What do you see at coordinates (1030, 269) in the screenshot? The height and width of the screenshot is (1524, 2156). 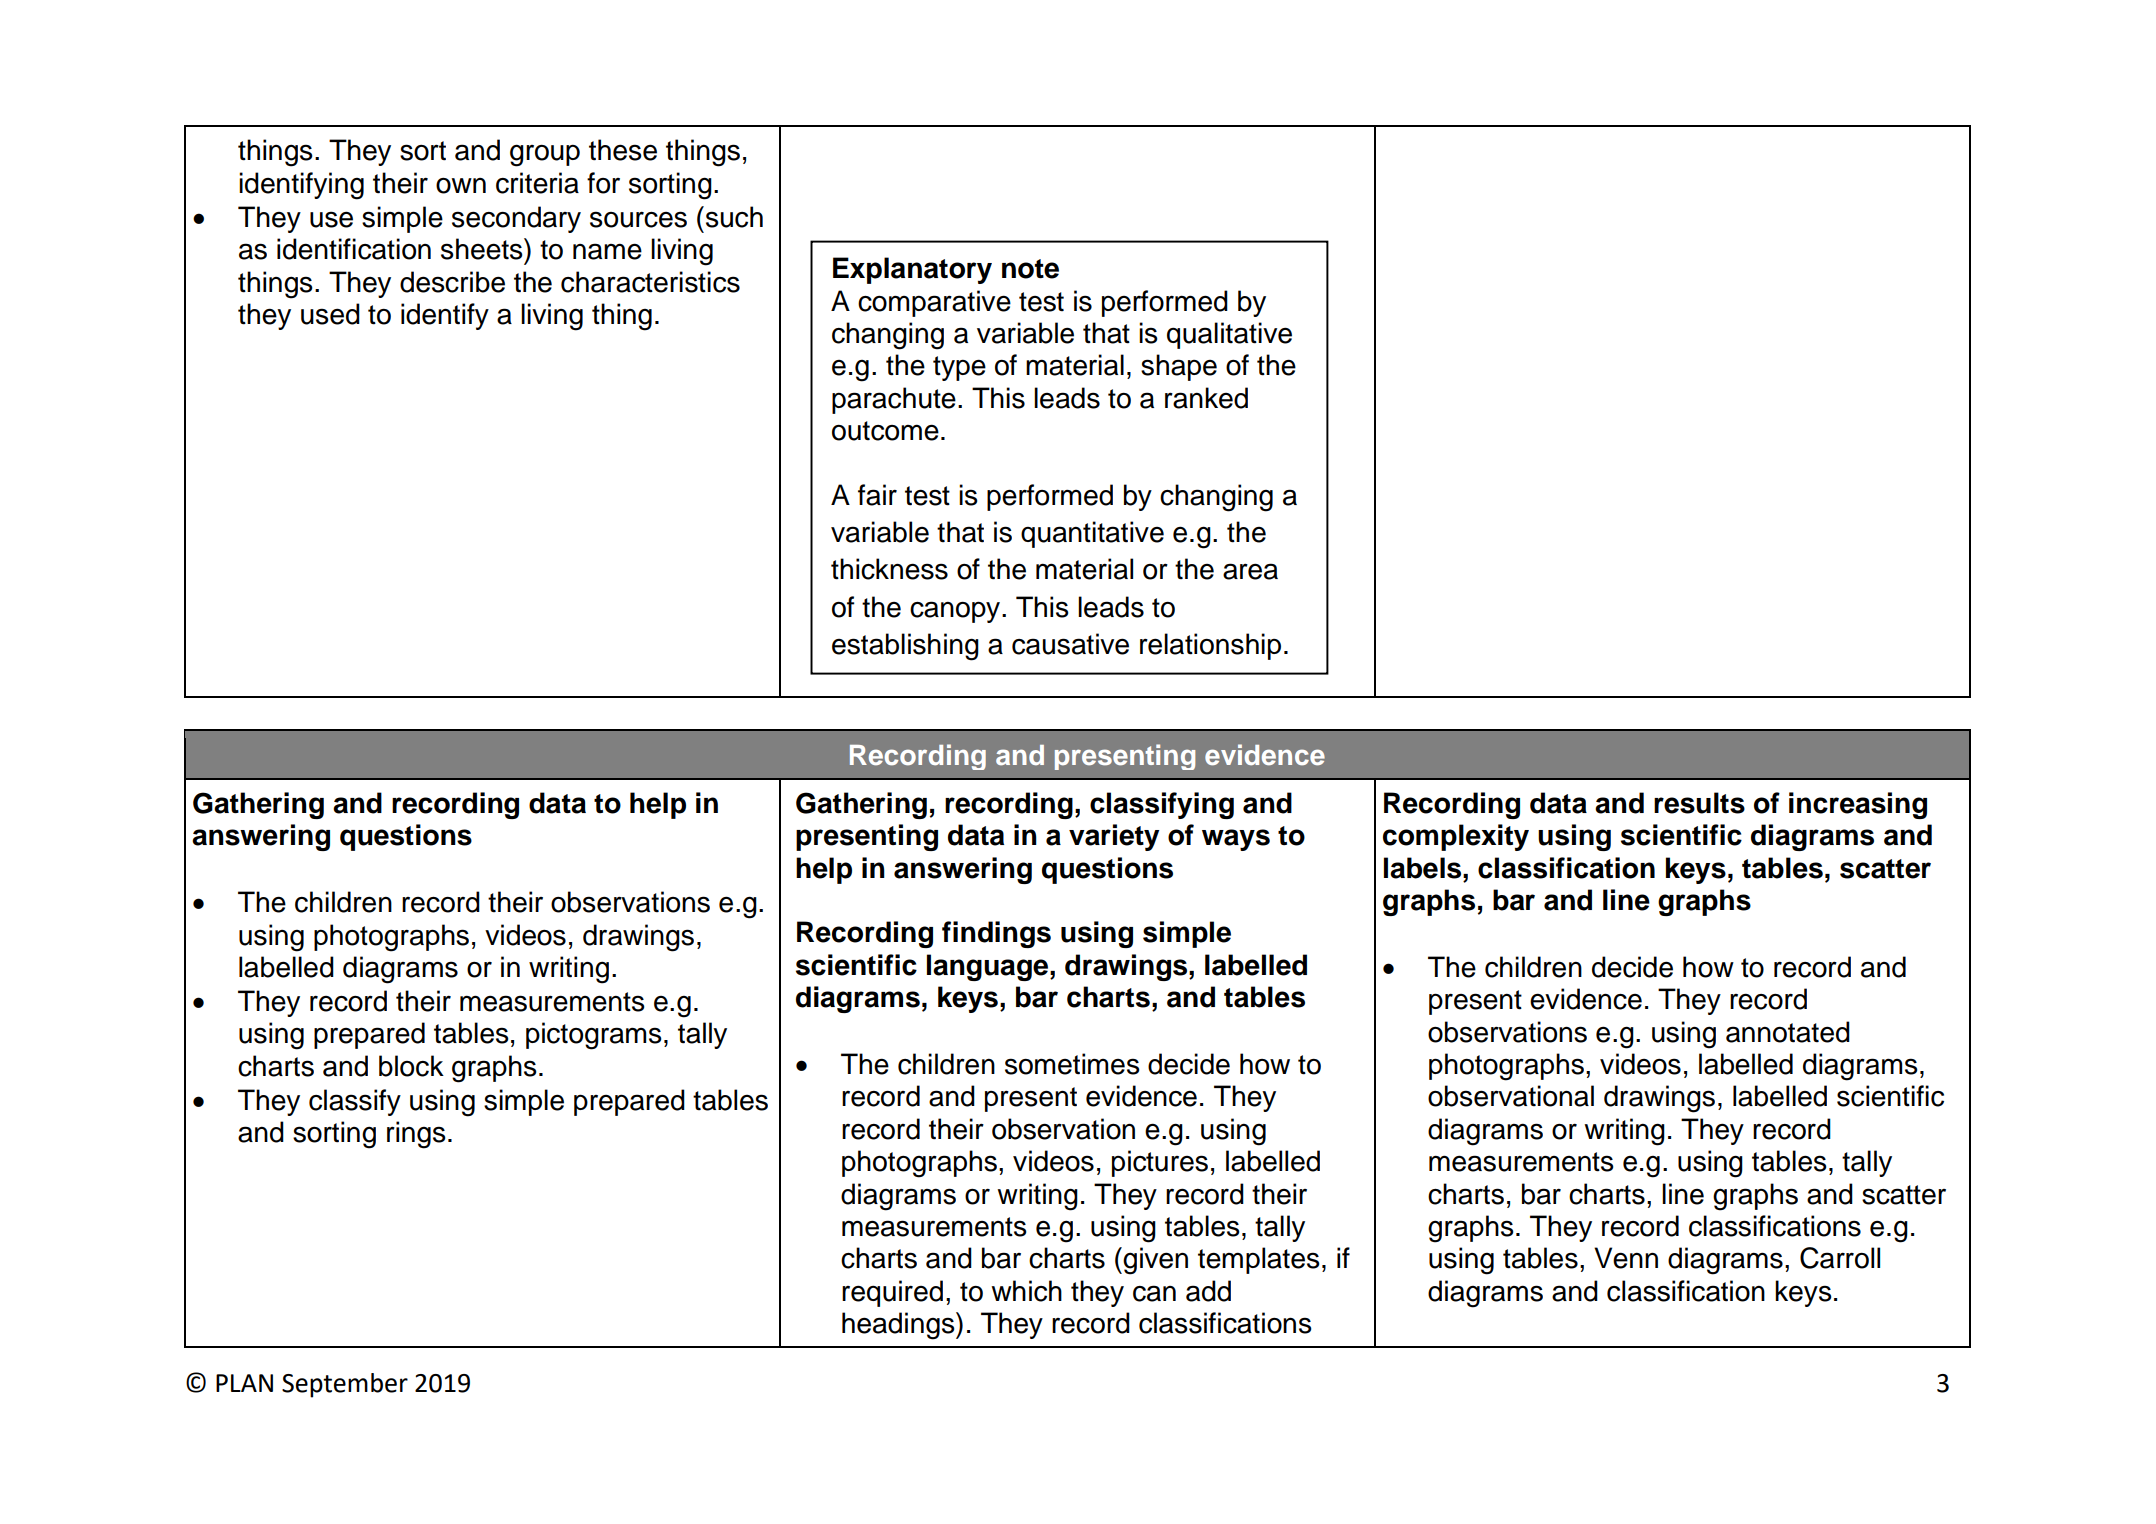 I see `note` at bounding box center [1030, 269].
